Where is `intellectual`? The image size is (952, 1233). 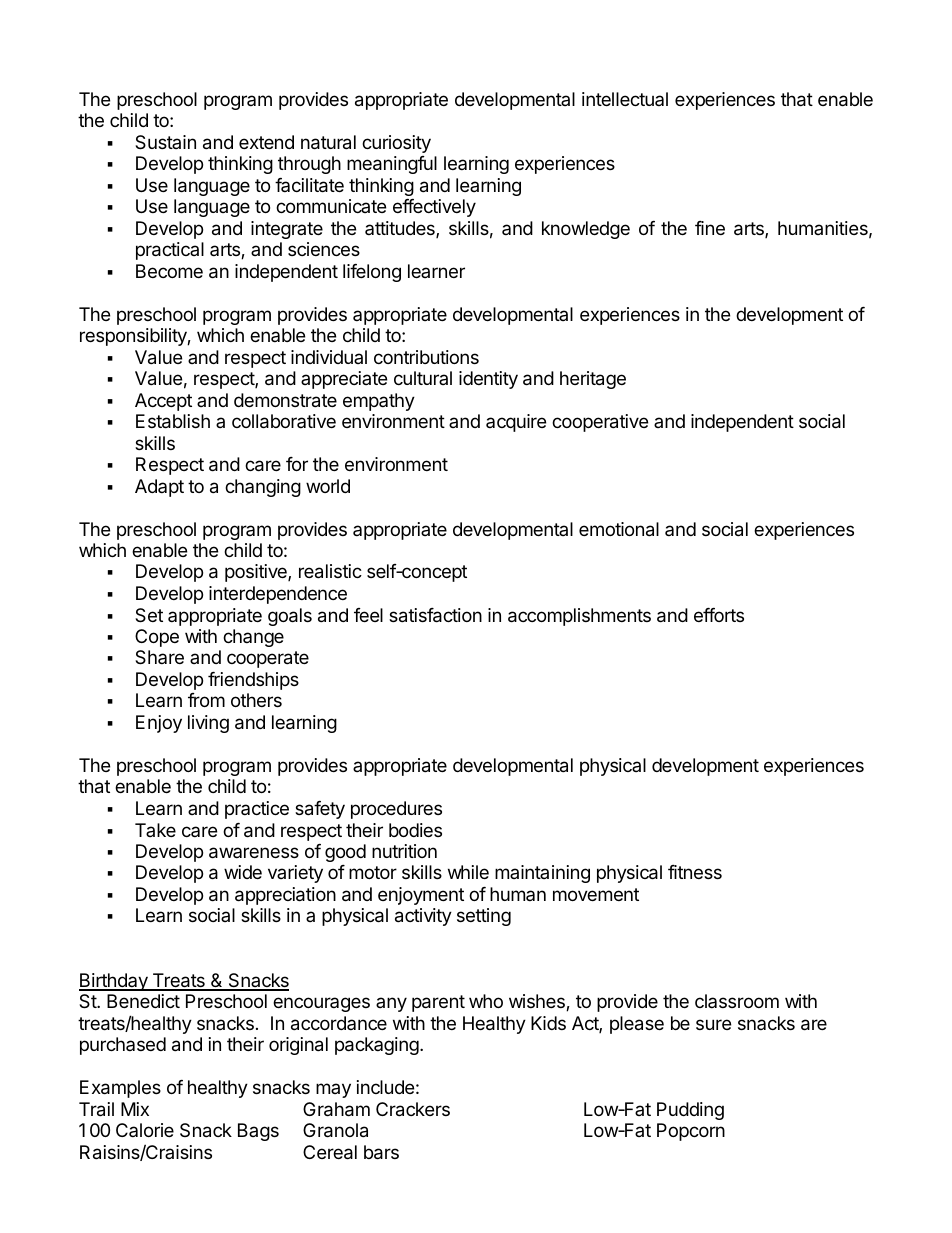 intellectual is located at coordinates (625, 99).
